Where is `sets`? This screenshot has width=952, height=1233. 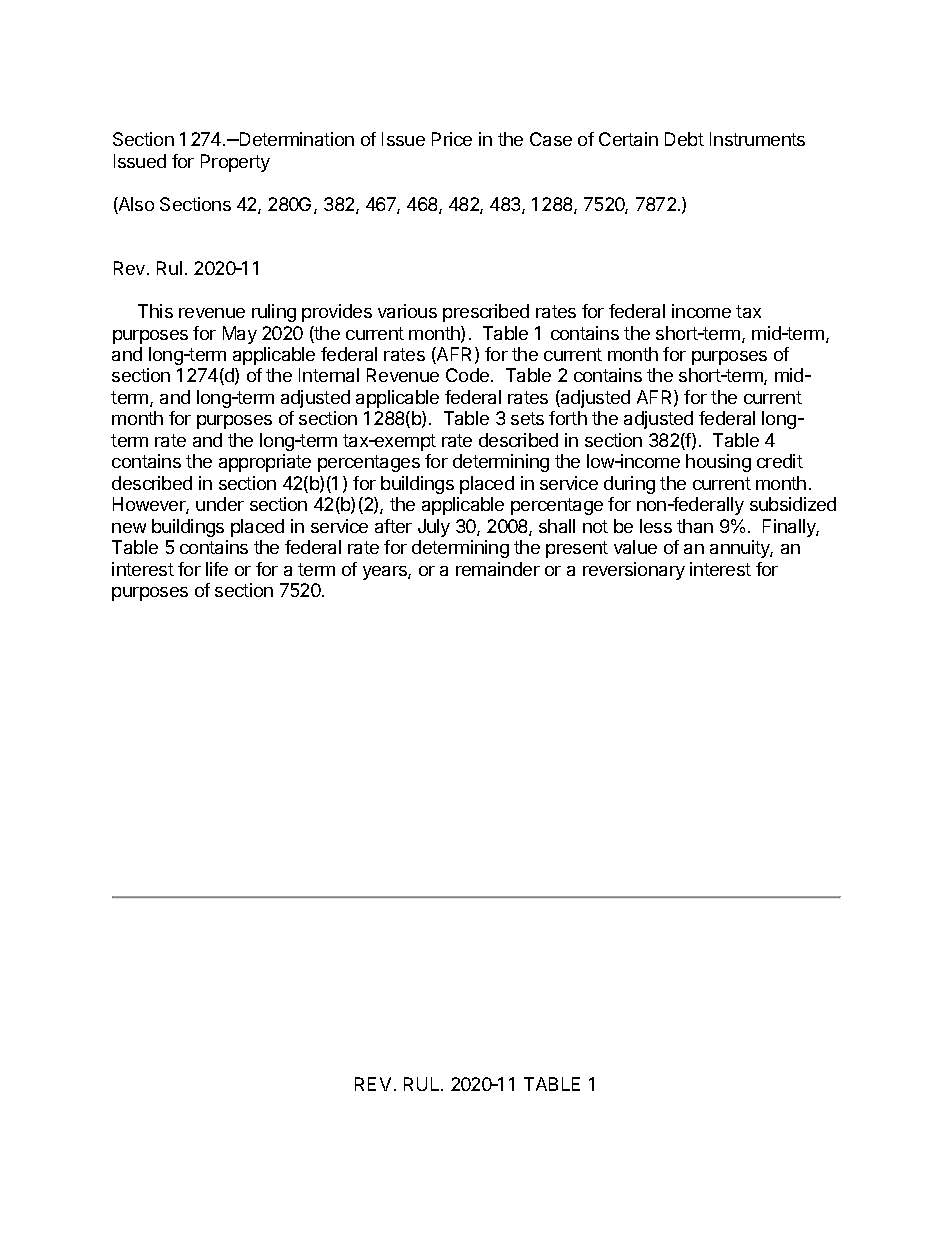 sets is located at coordinates (527, 418).
